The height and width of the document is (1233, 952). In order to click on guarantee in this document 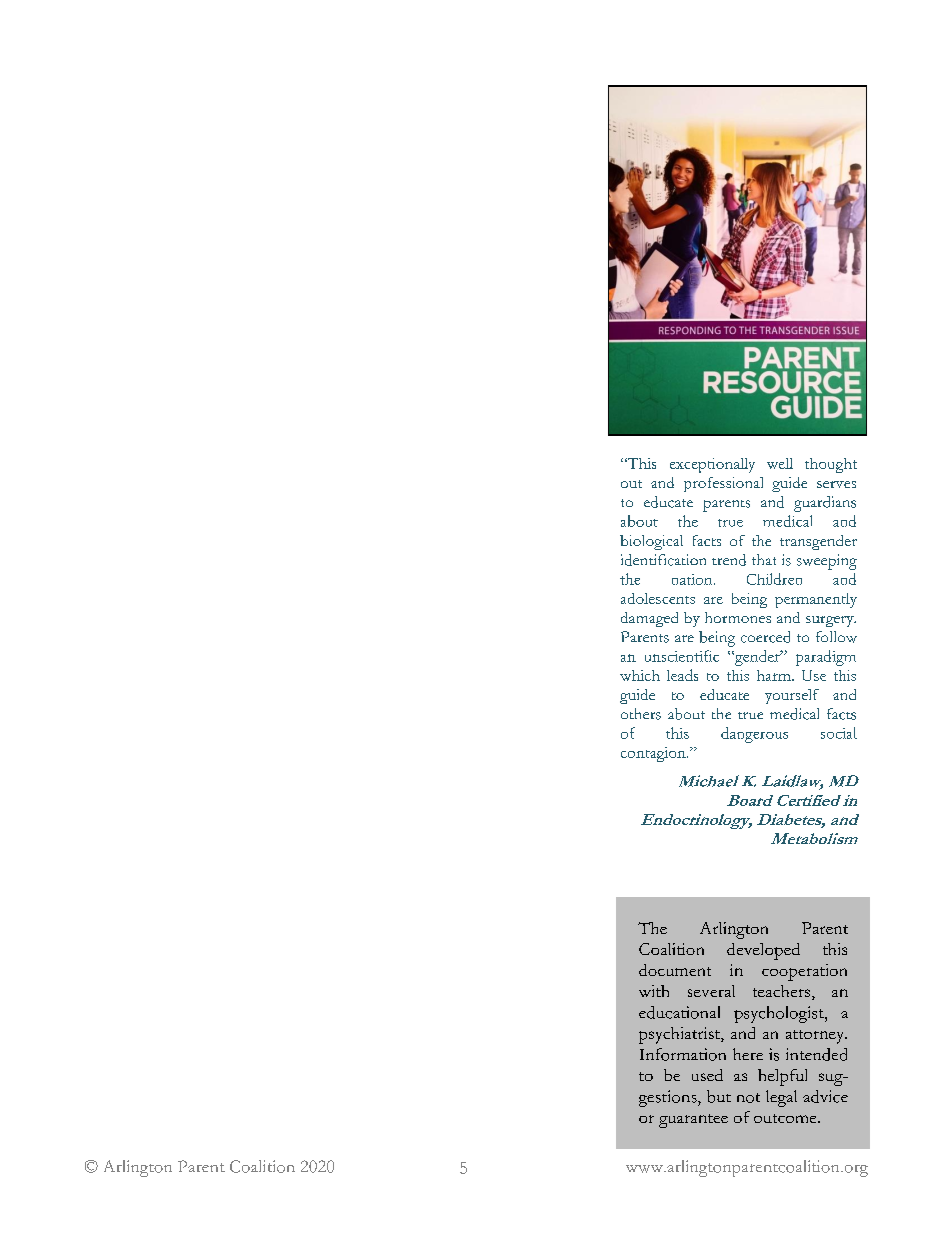, I will do `click(693, 1121)`.
